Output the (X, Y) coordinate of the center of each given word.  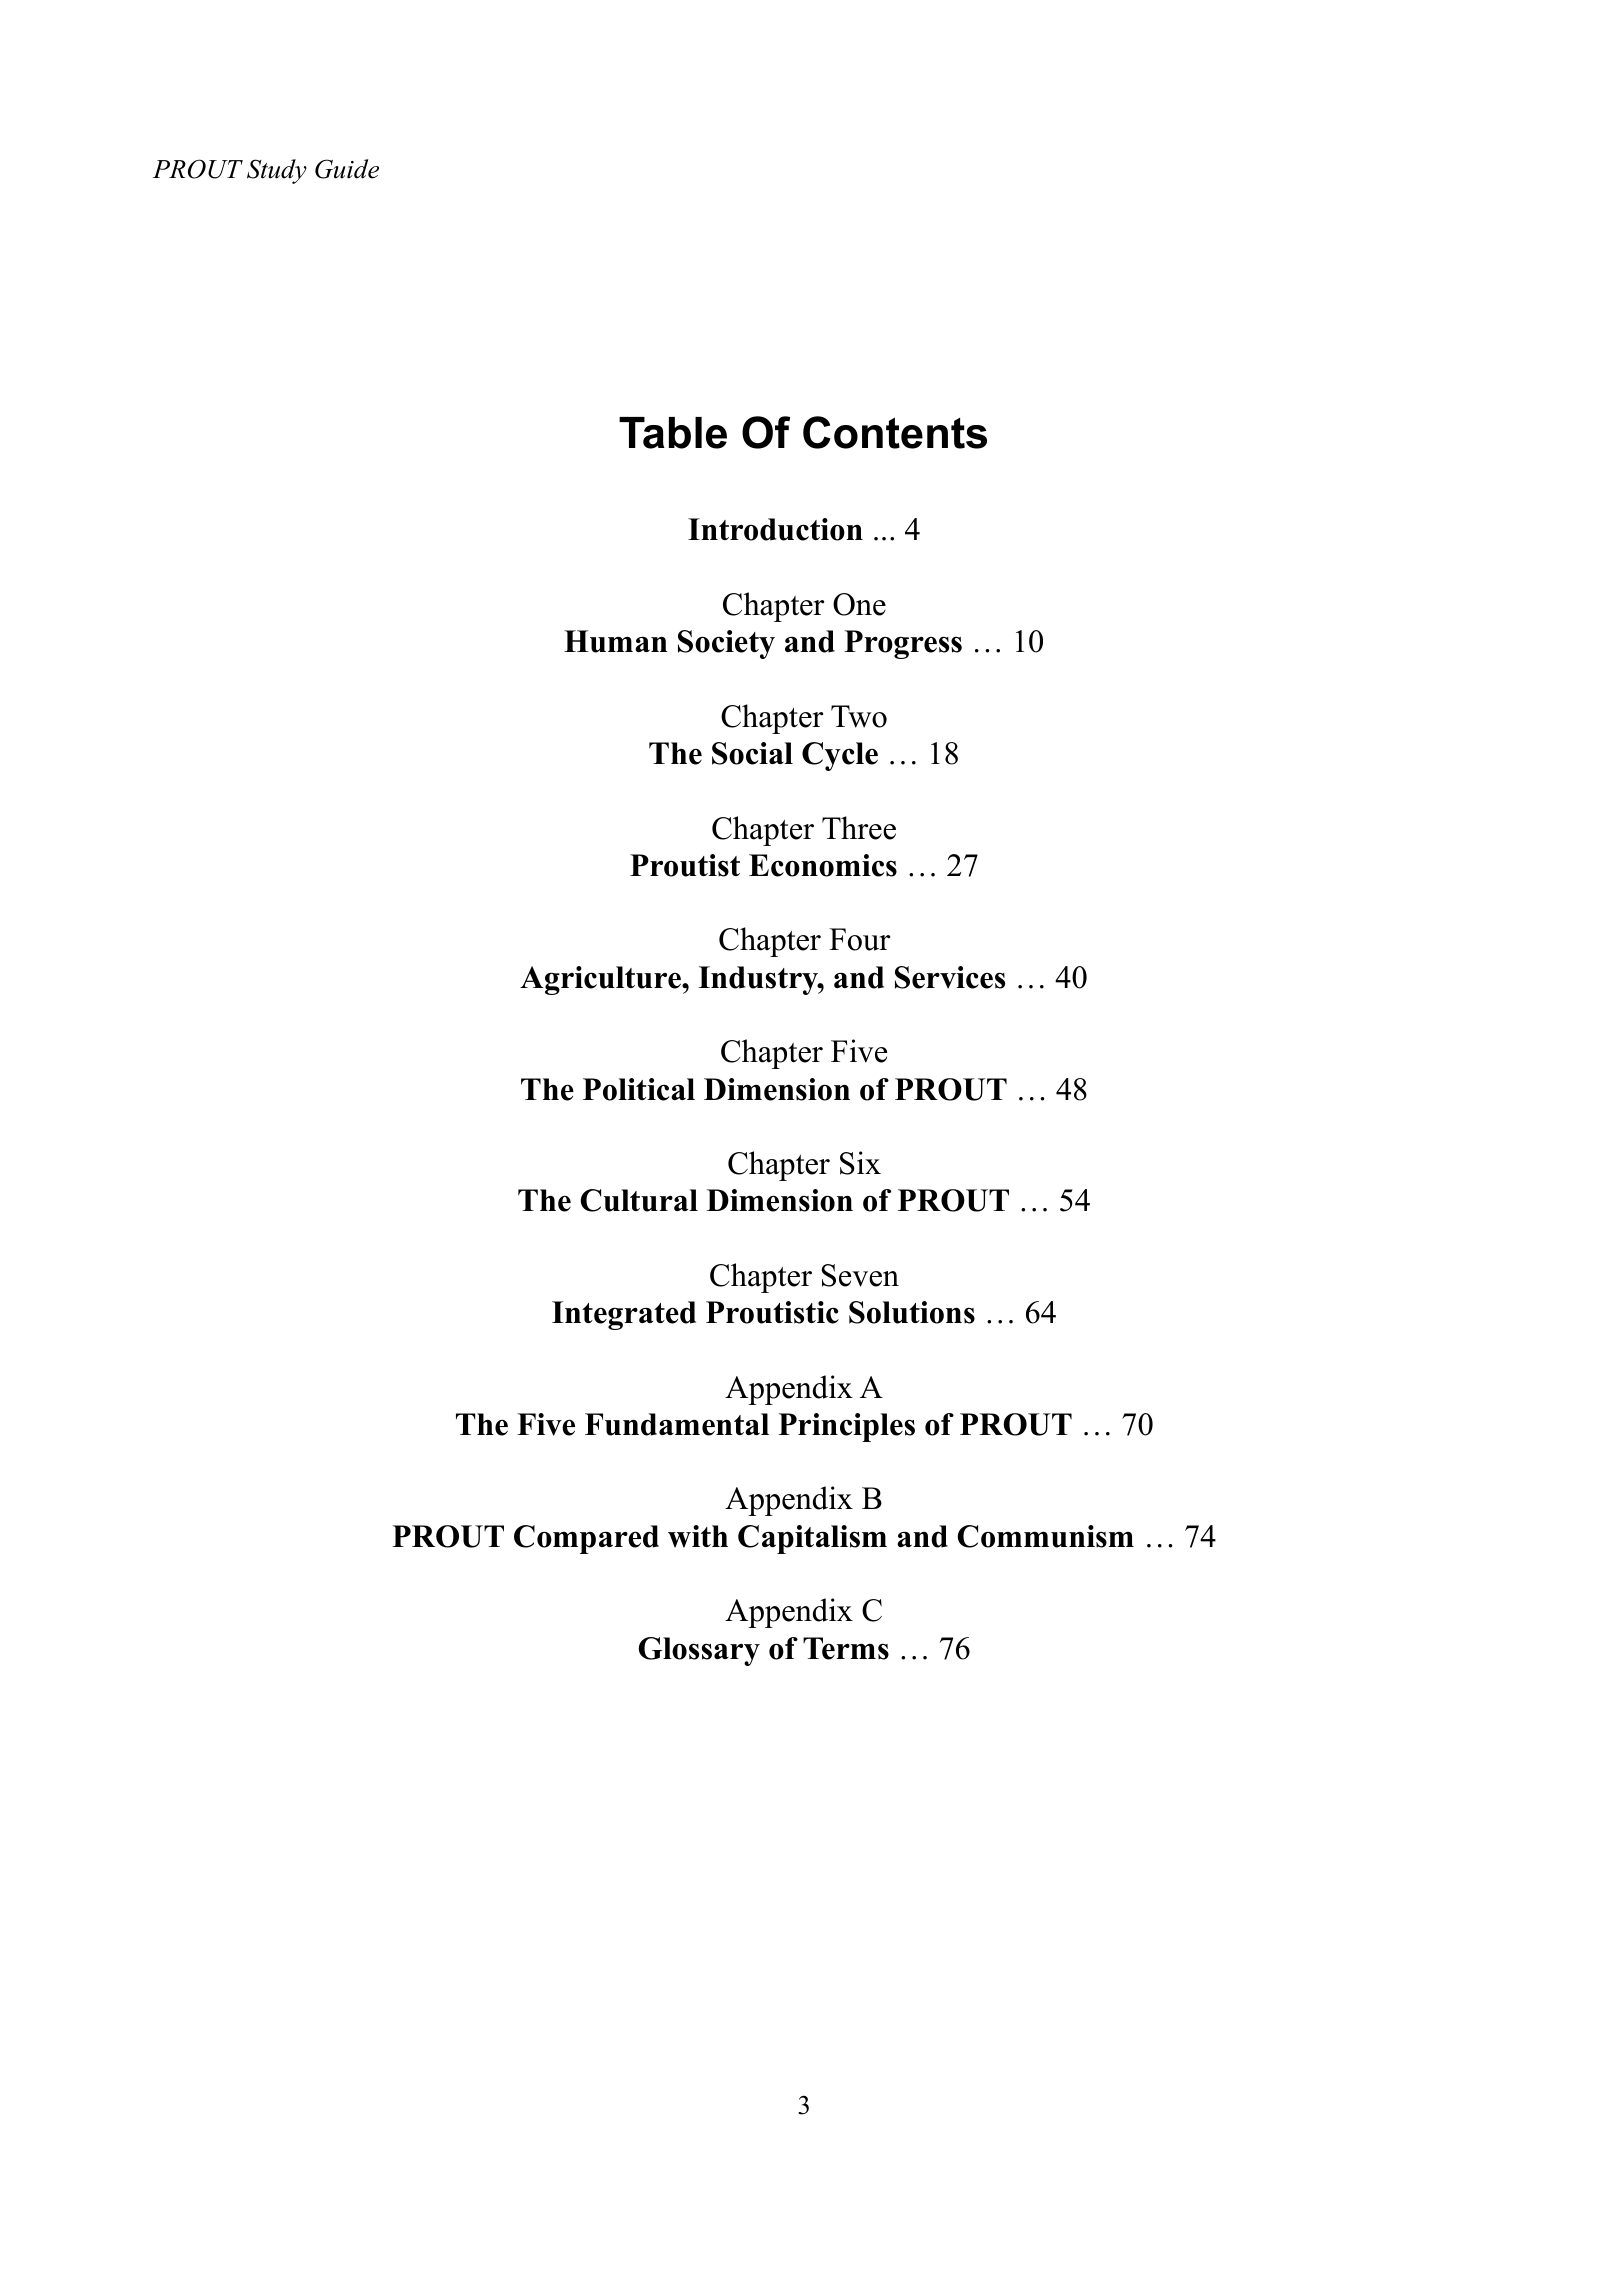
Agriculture (601, 980)
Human (616, 641)
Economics (823, 865)
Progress (903, 644)
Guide (347, 169)
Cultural (639, 1200)
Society (726, 644)
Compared (586, 1539)
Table (673, 433)
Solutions (912, 1312)
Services (950, 977)
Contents (895, 432)
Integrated (624, 1315)
